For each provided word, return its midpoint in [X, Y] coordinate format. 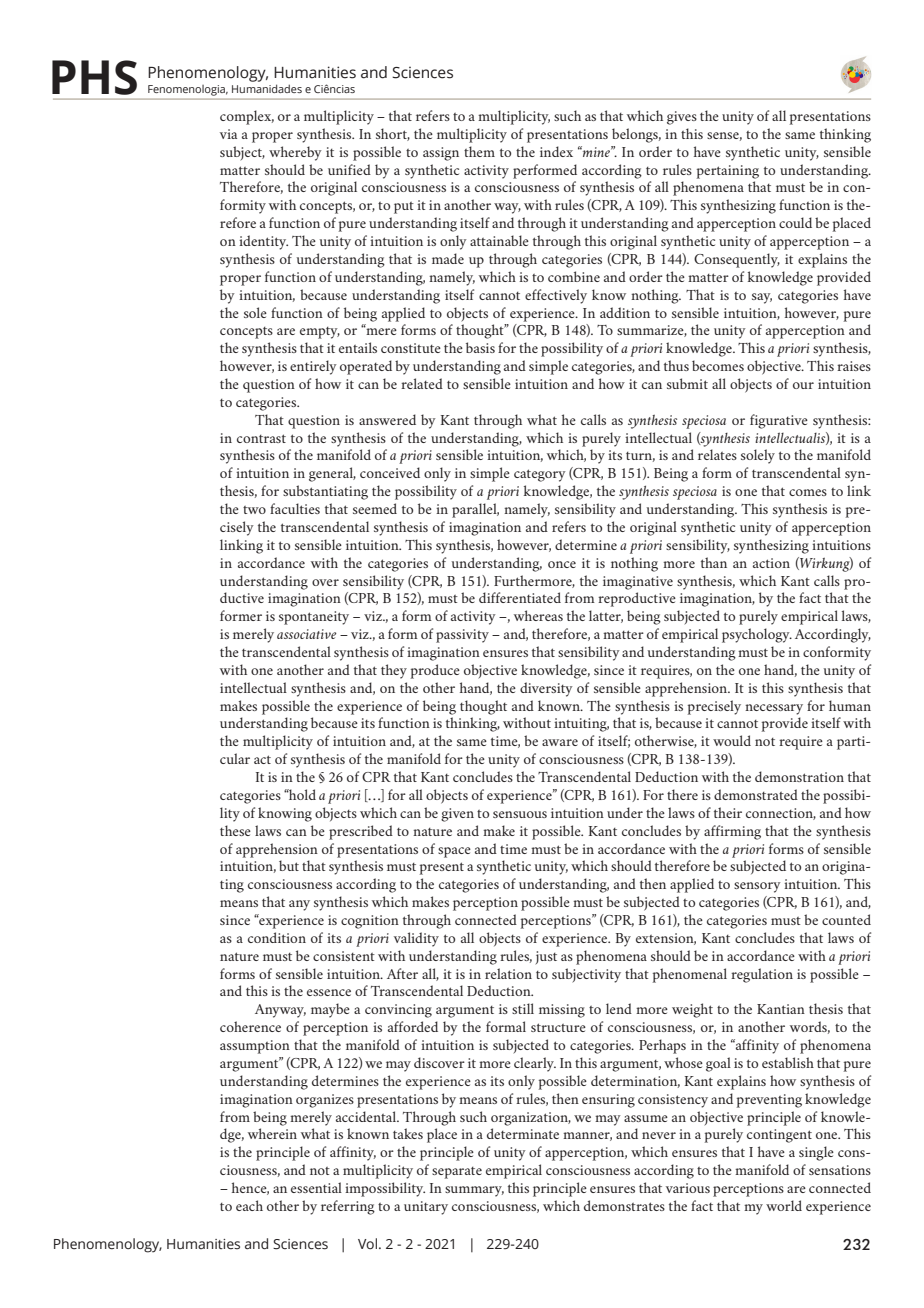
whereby [295, 153]
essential [316, 1187]
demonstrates [624, 1205]
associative [307, 634]
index [556, 151]
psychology [757, 635]
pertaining [728, 172]
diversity [546, 689]
